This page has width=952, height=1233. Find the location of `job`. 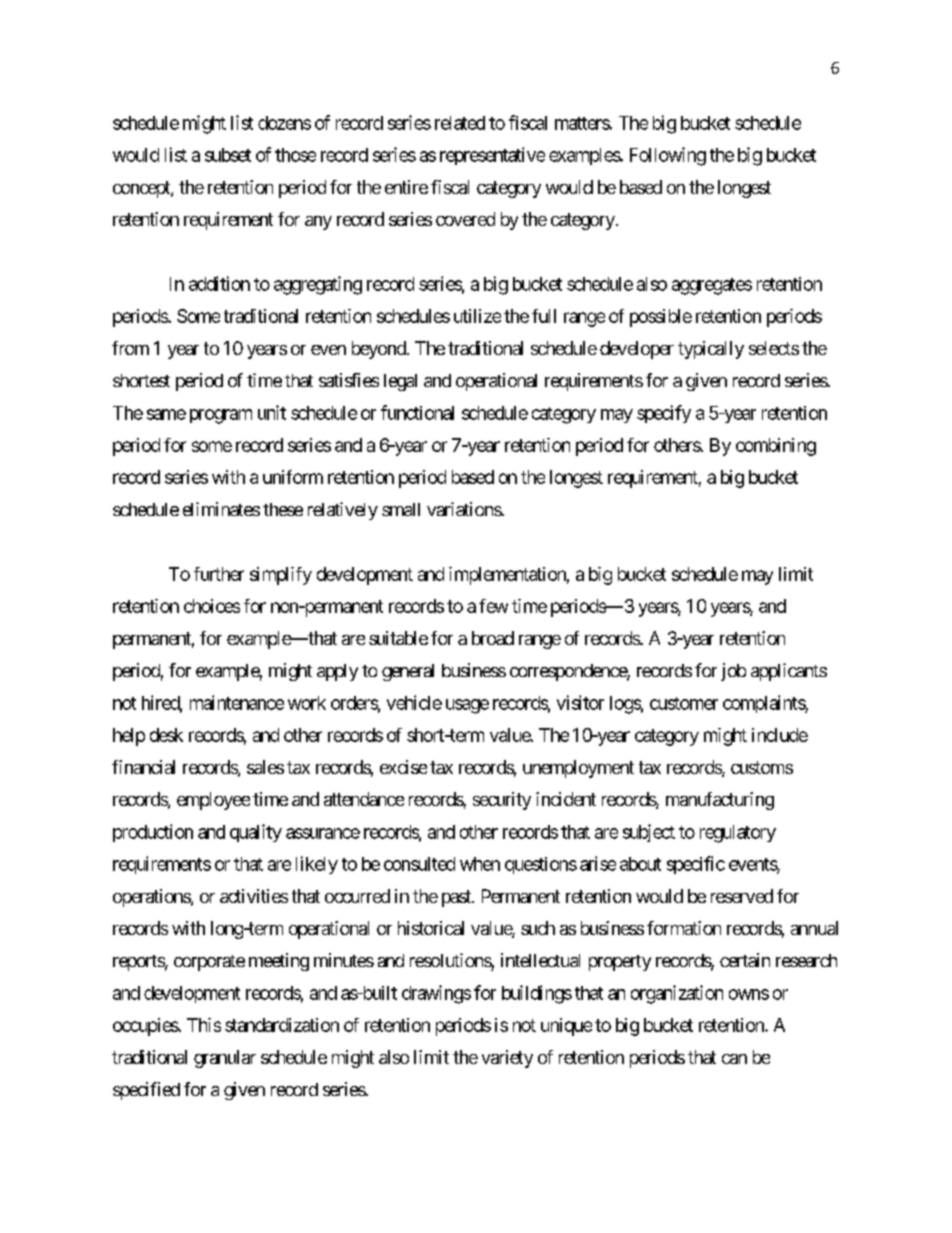

job is located at coordinates (733, 672).
